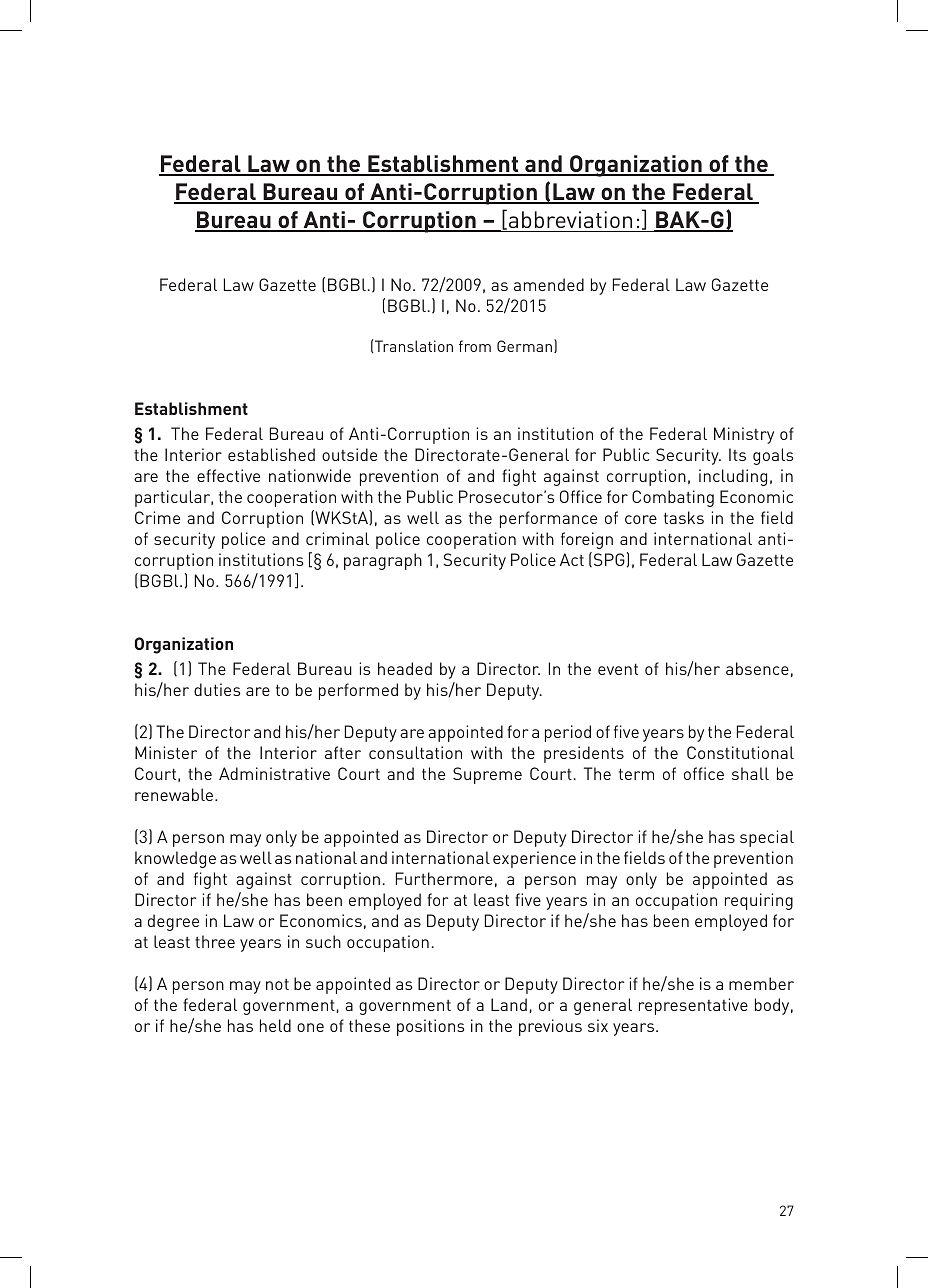 This screenshot has width=928, height=1288. What do you see at coordinates (271, 454) in the screenshot?
I see `established` at bounding box center [271, 454].
